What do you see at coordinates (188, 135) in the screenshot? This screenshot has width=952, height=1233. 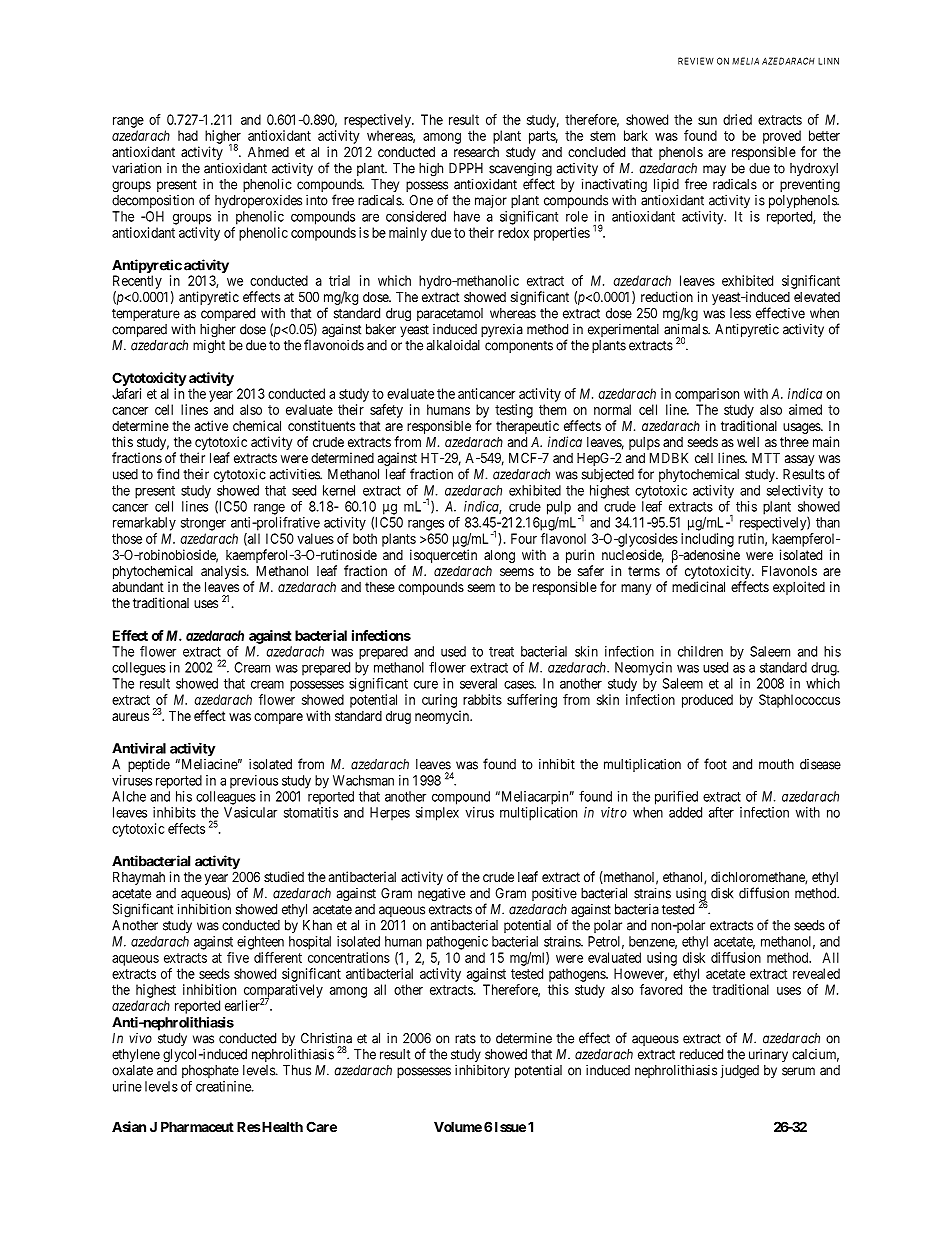 I see `had` at bounding box center [188, 135].
